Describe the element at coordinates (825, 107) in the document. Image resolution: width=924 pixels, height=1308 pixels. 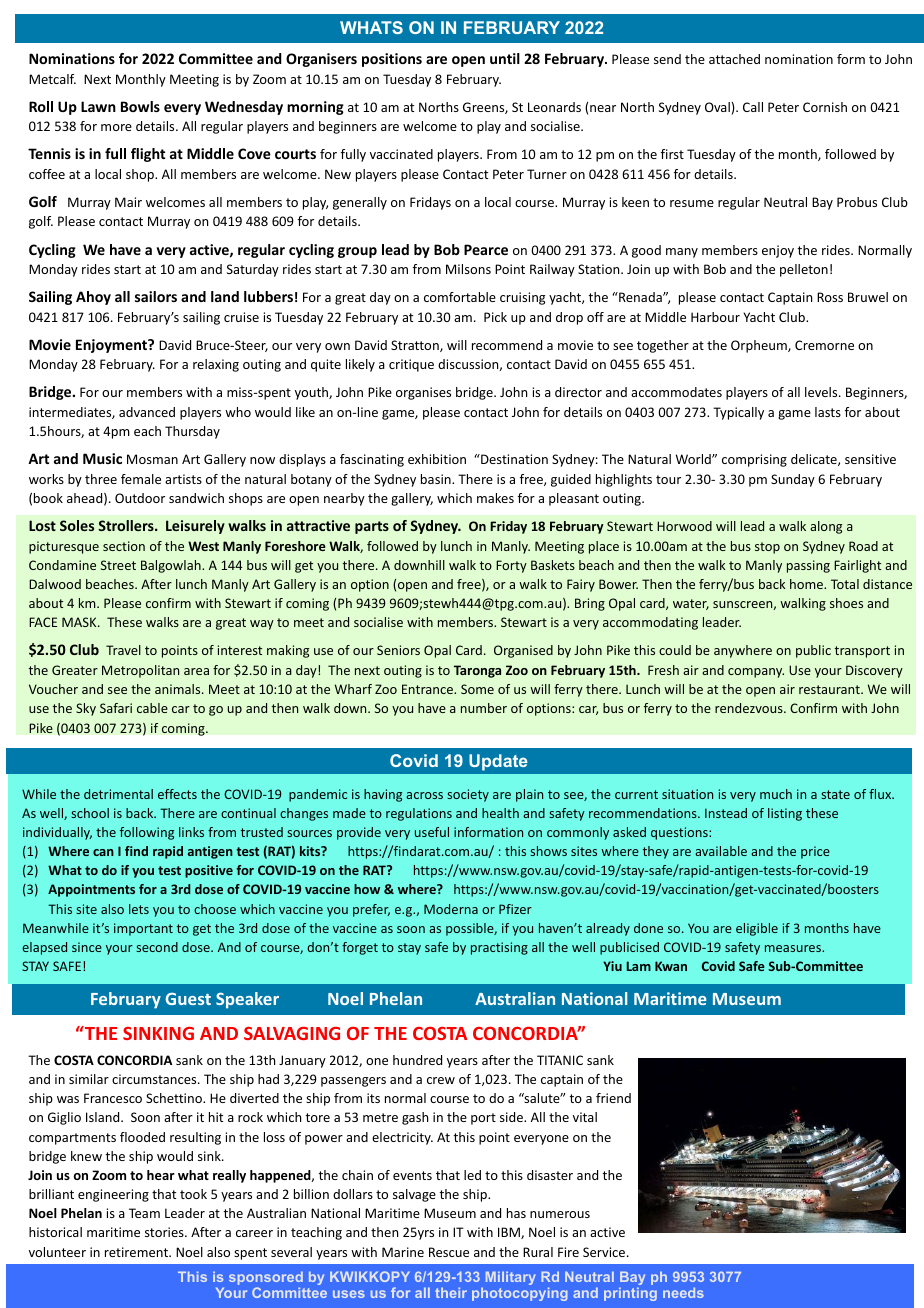
I see `Cornish` at that location.
